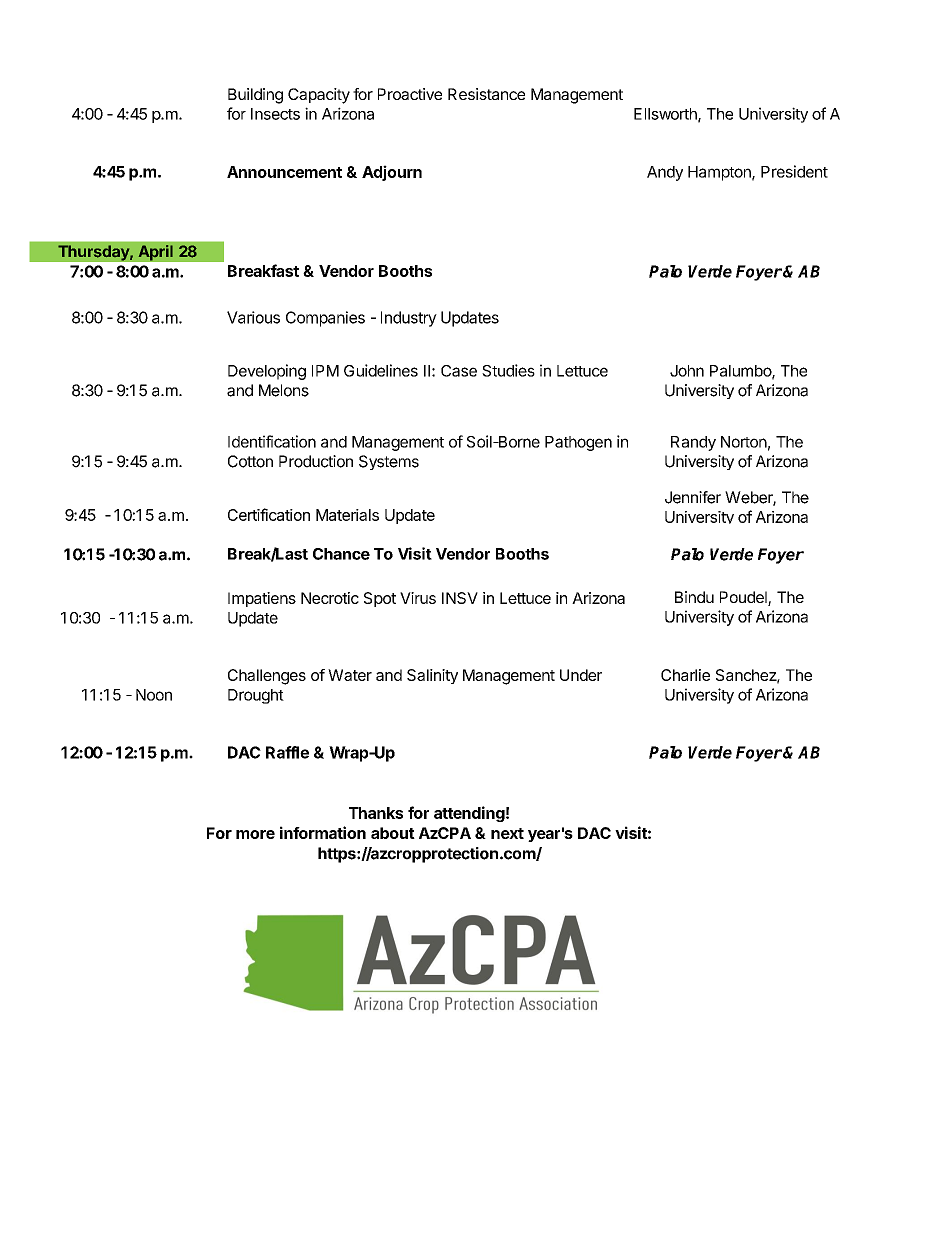  Describe the element at coordinates (469, 814) in the screenshot. I see `attending` at that location.
